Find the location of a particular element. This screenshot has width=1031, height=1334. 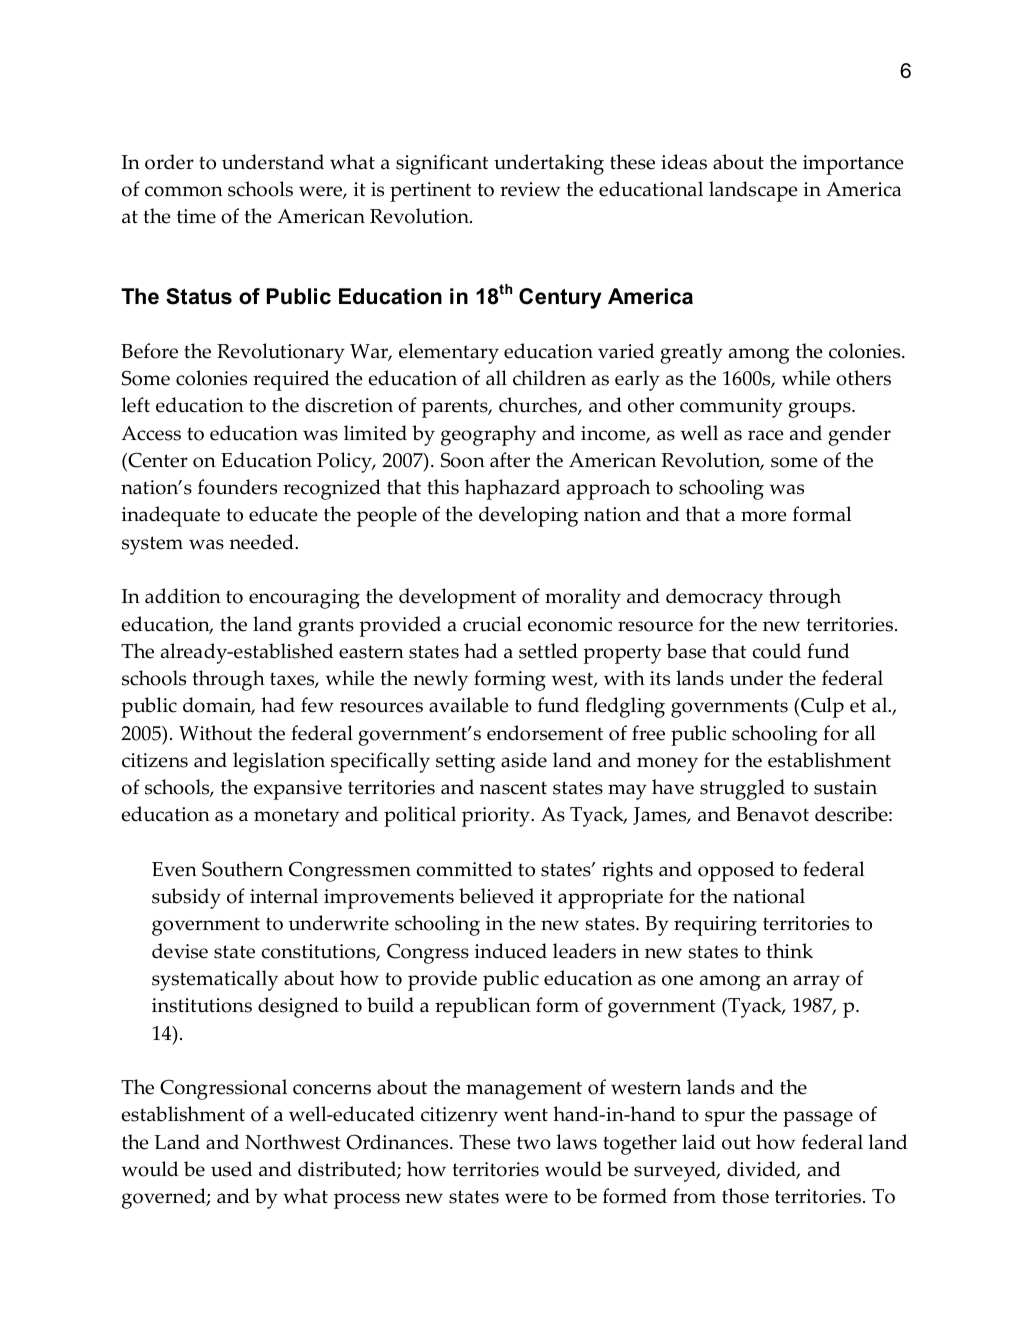

more is located at coordinates (764, 516).
